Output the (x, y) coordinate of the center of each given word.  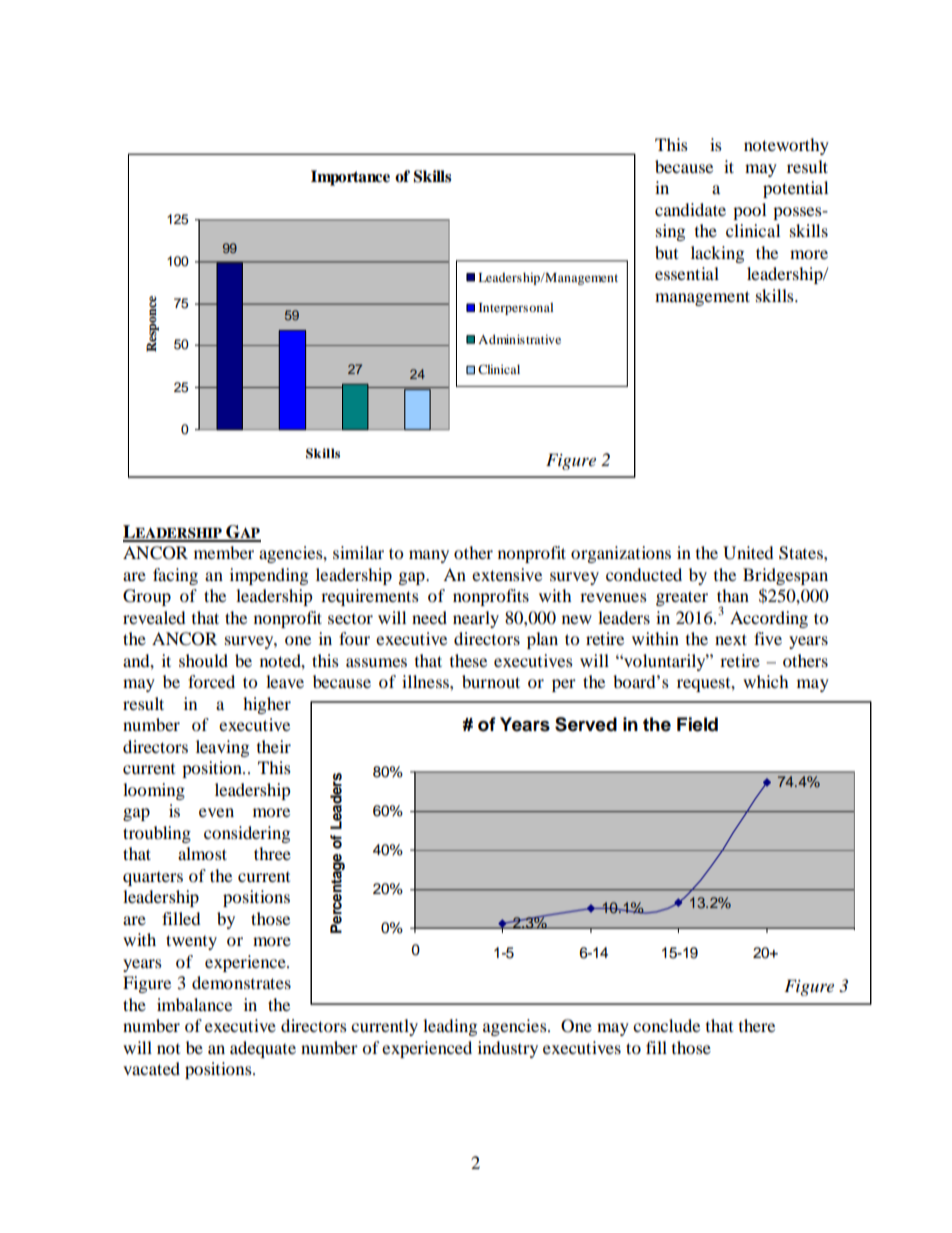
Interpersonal (516, 309)
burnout (491, 681)
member (224, 552)
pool (749, 211)
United (748, 553)
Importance (350, 178)
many (429, 556)
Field (697, 724)
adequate (263, 1049)
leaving (222, 748)
